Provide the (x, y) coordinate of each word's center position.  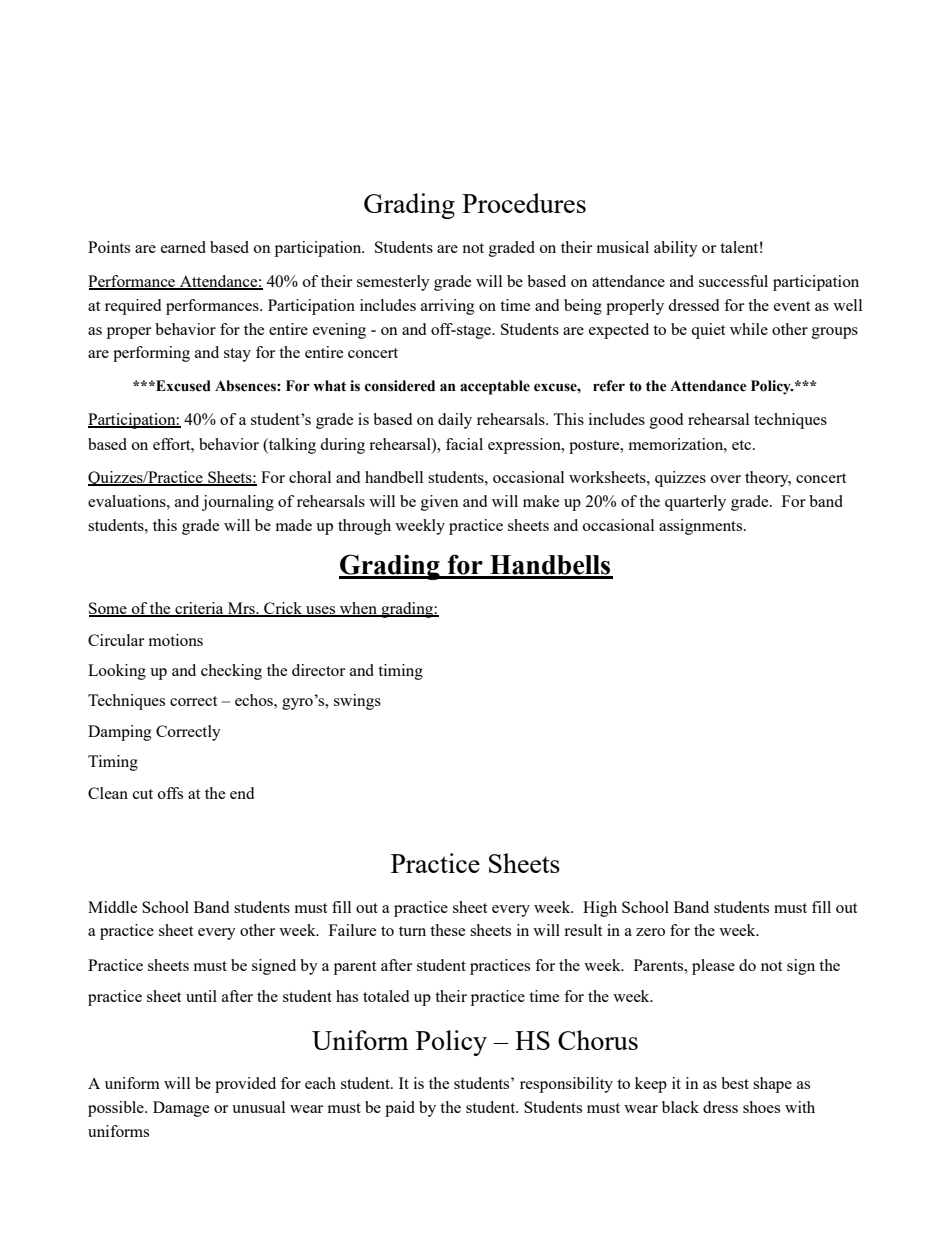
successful (733, 281)
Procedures (524, 203)
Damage (181, 1109)
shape (772, 1085)
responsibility (566, 1085)
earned (183, 247)
